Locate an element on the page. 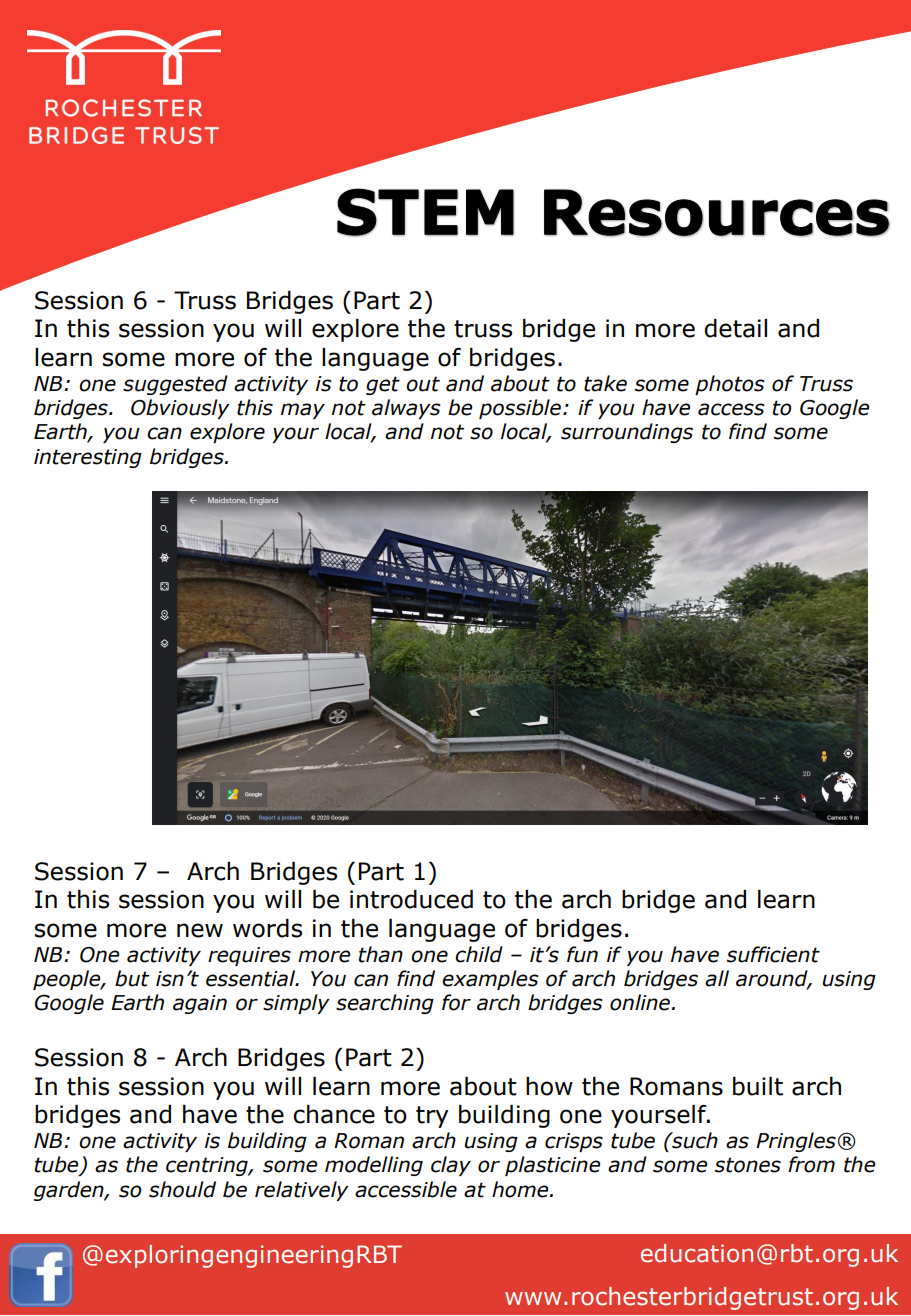 This page has height=1316, width=911. interesting is located at coordinates (88, 458).
